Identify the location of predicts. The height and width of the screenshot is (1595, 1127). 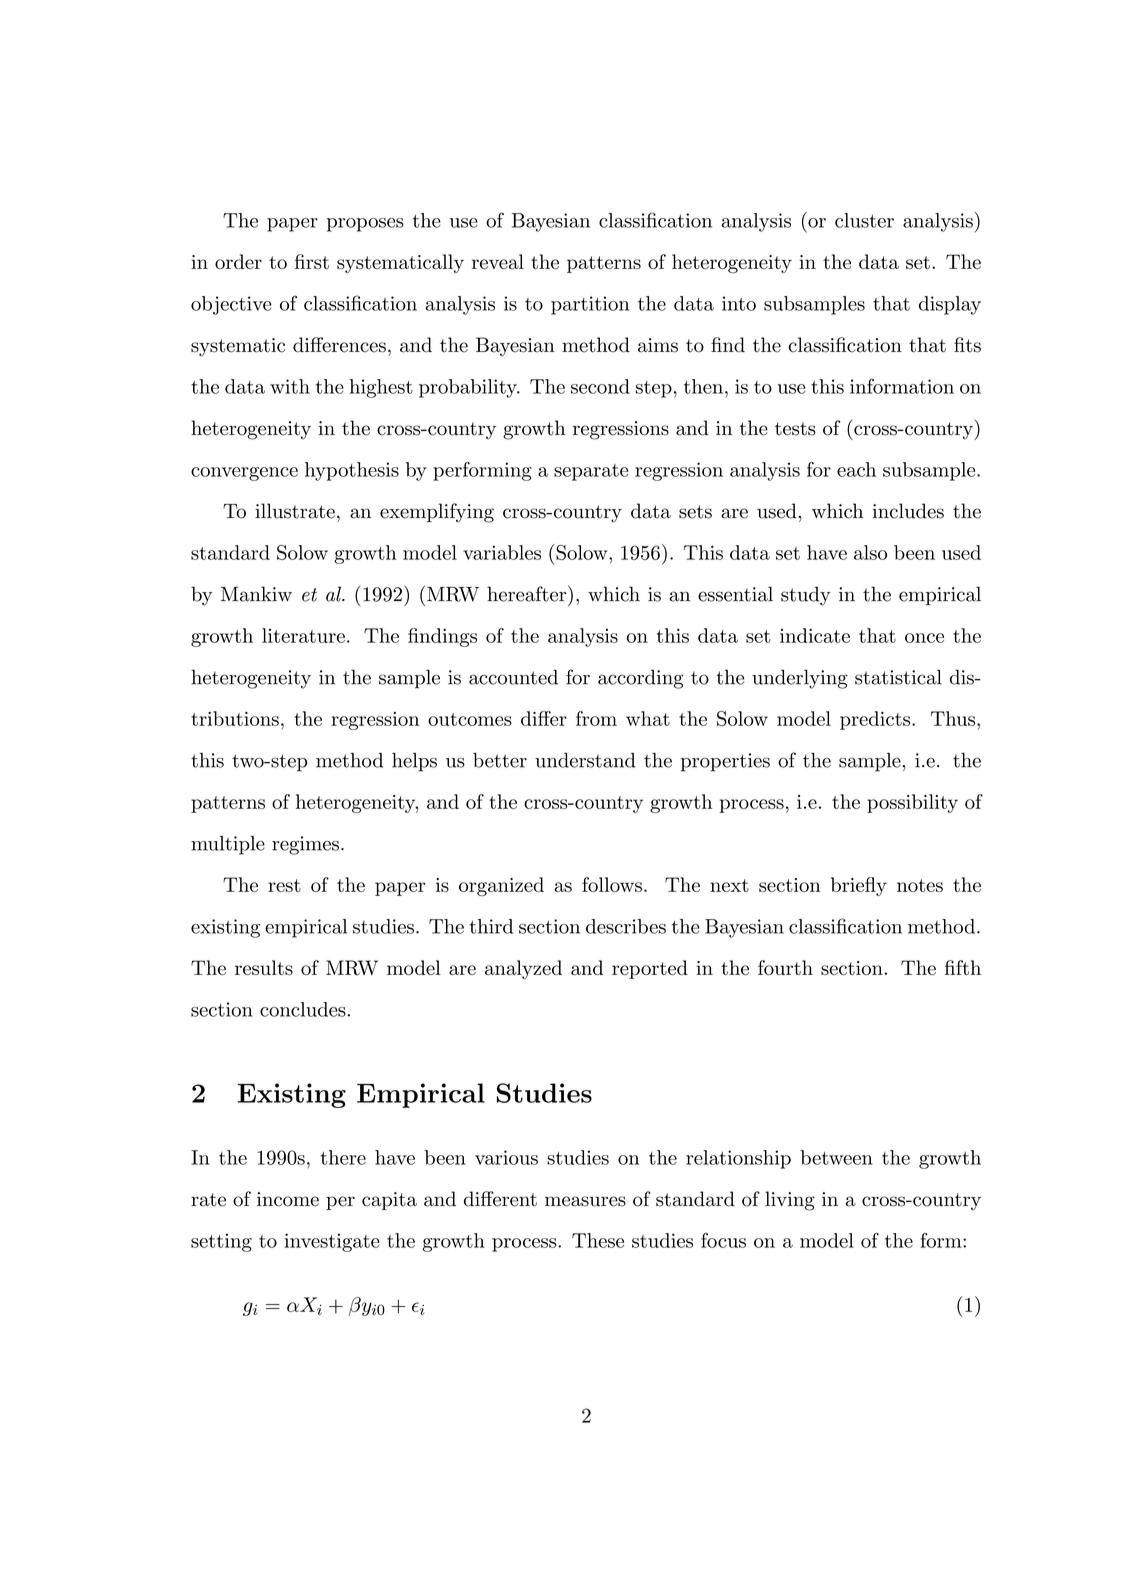
(876, 720).
